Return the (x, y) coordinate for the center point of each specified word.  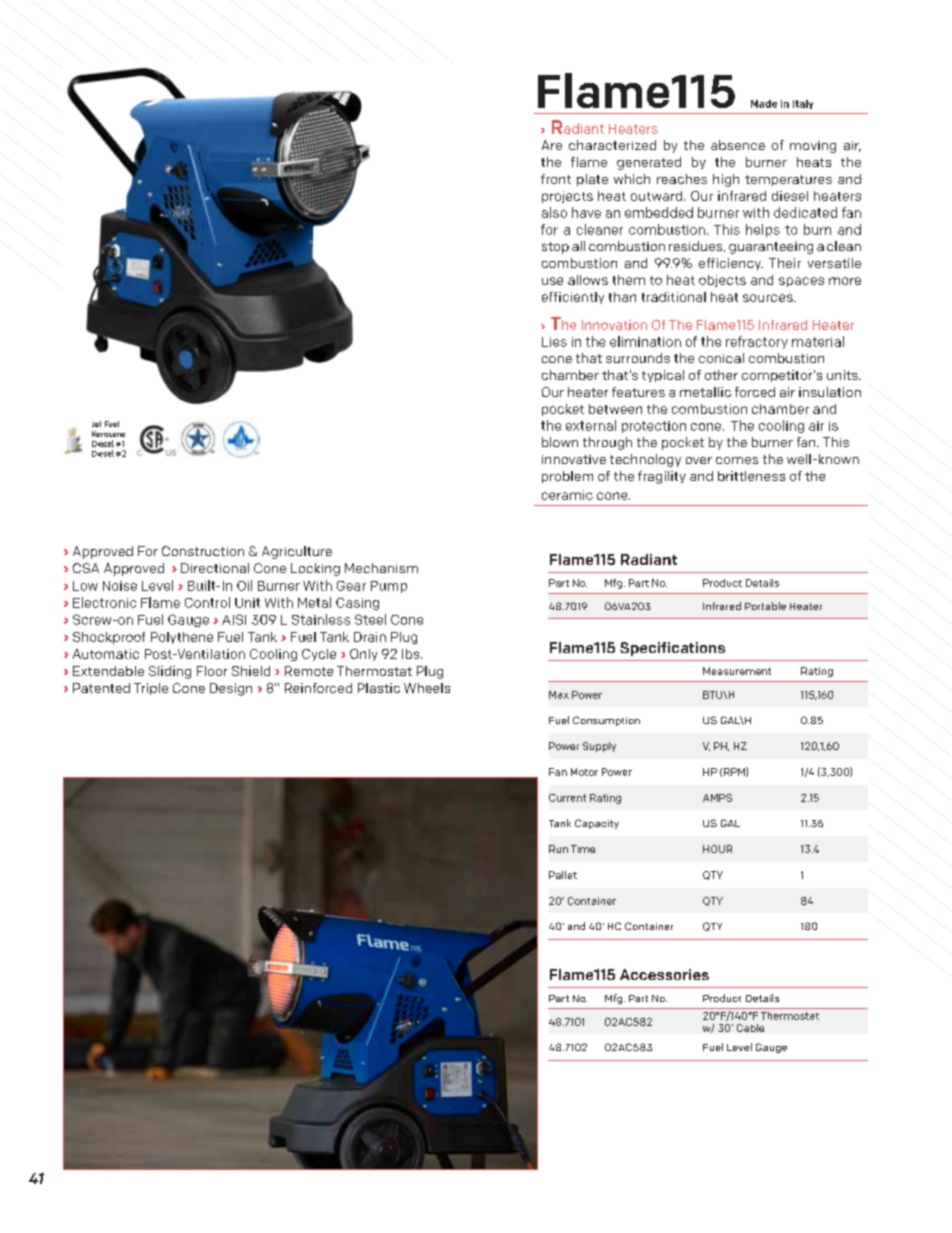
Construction (203, 551)
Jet (96, 424)
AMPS (717, 798)
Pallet (563, 875)
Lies (554, 342)
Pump (389, 587)
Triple (151, 689)
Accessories (664, 974)
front (556, 179)
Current (567, 798)
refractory (757, 342)
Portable (765, 606)
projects (567, 197)
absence (738, 145)
